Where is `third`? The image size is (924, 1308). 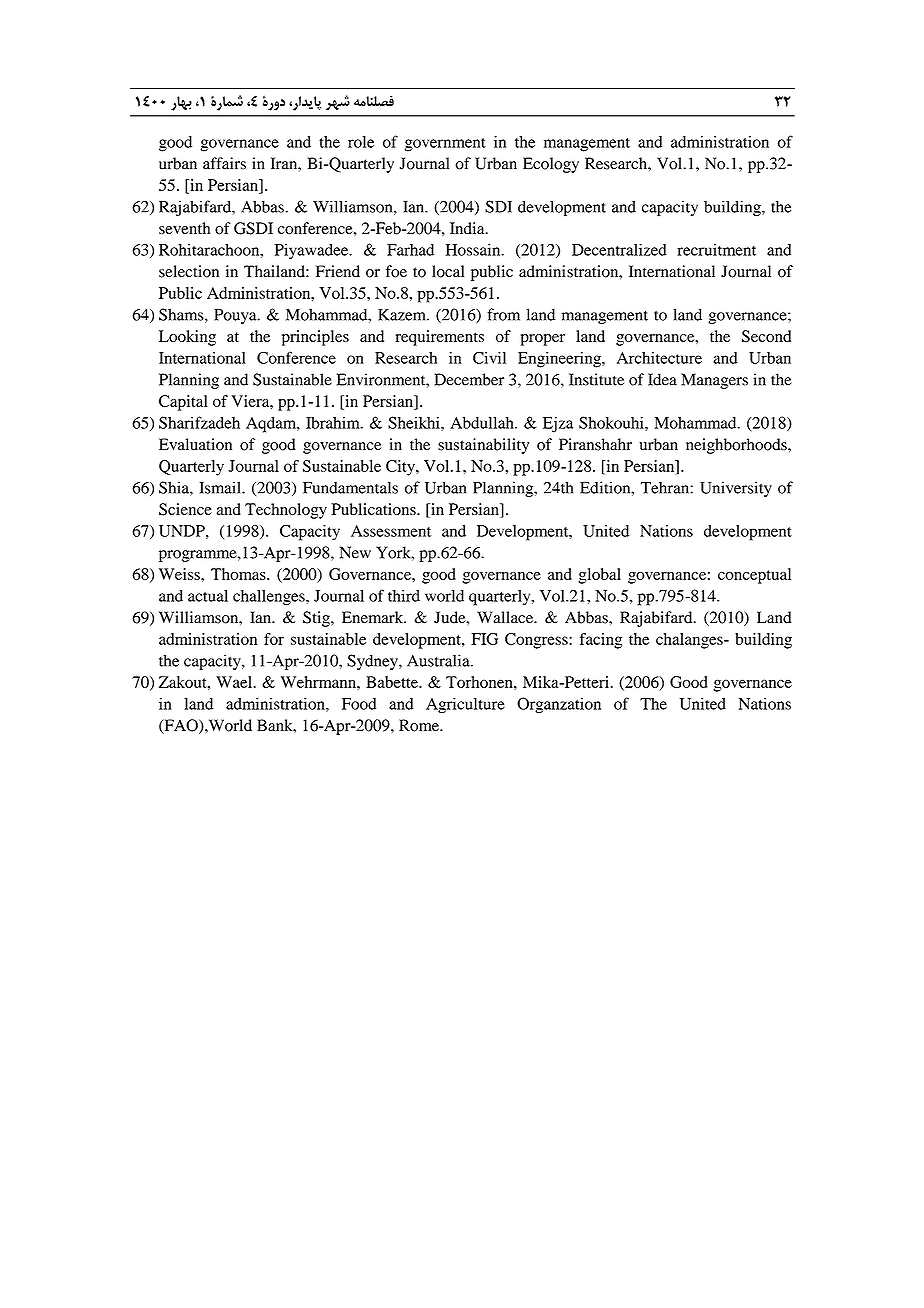
third is located at coordinates (404, 595).
